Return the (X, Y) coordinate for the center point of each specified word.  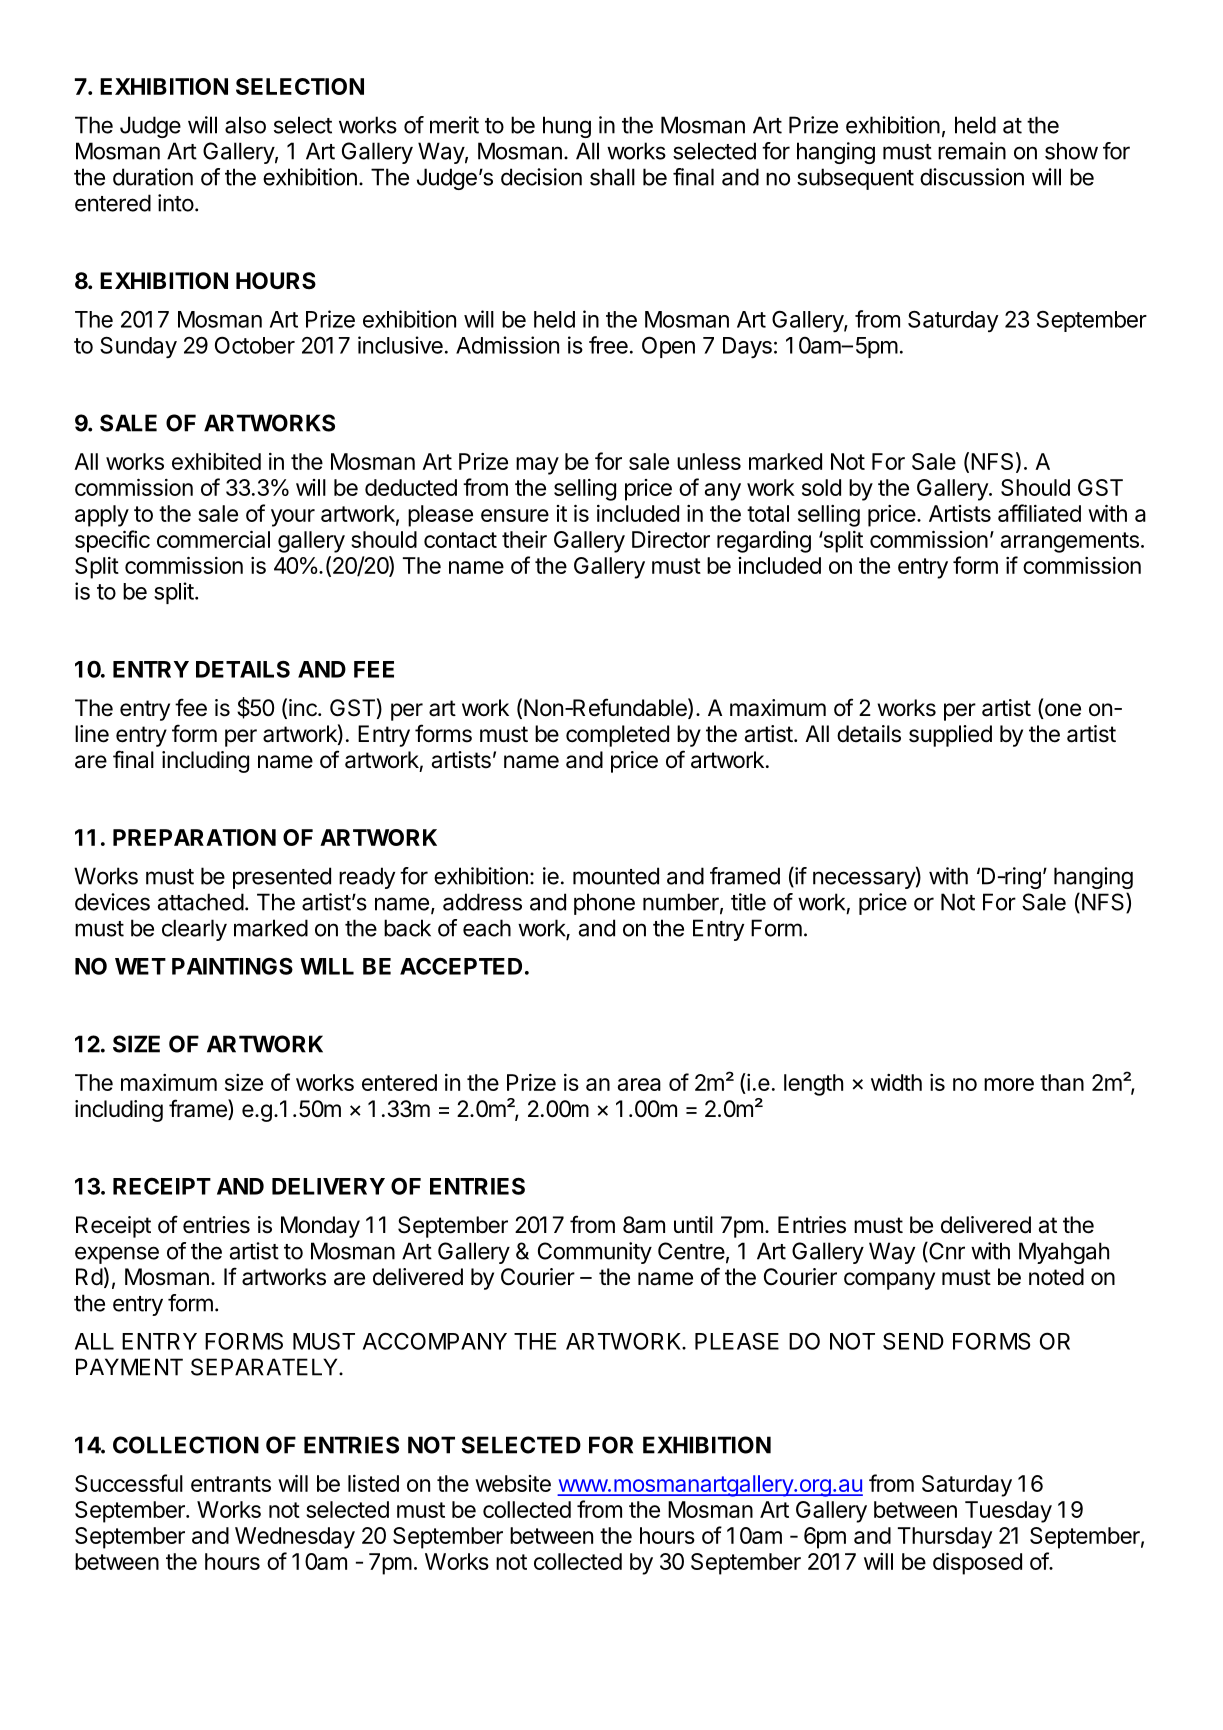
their (524, 539)
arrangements (1070, 542)
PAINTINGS (232, 966)
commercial (213, 539)
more (1009, 1084)
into (176, 203)
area (639, 1084)
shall (612, 177)
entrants (231, 1484)
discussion (972, 177)
